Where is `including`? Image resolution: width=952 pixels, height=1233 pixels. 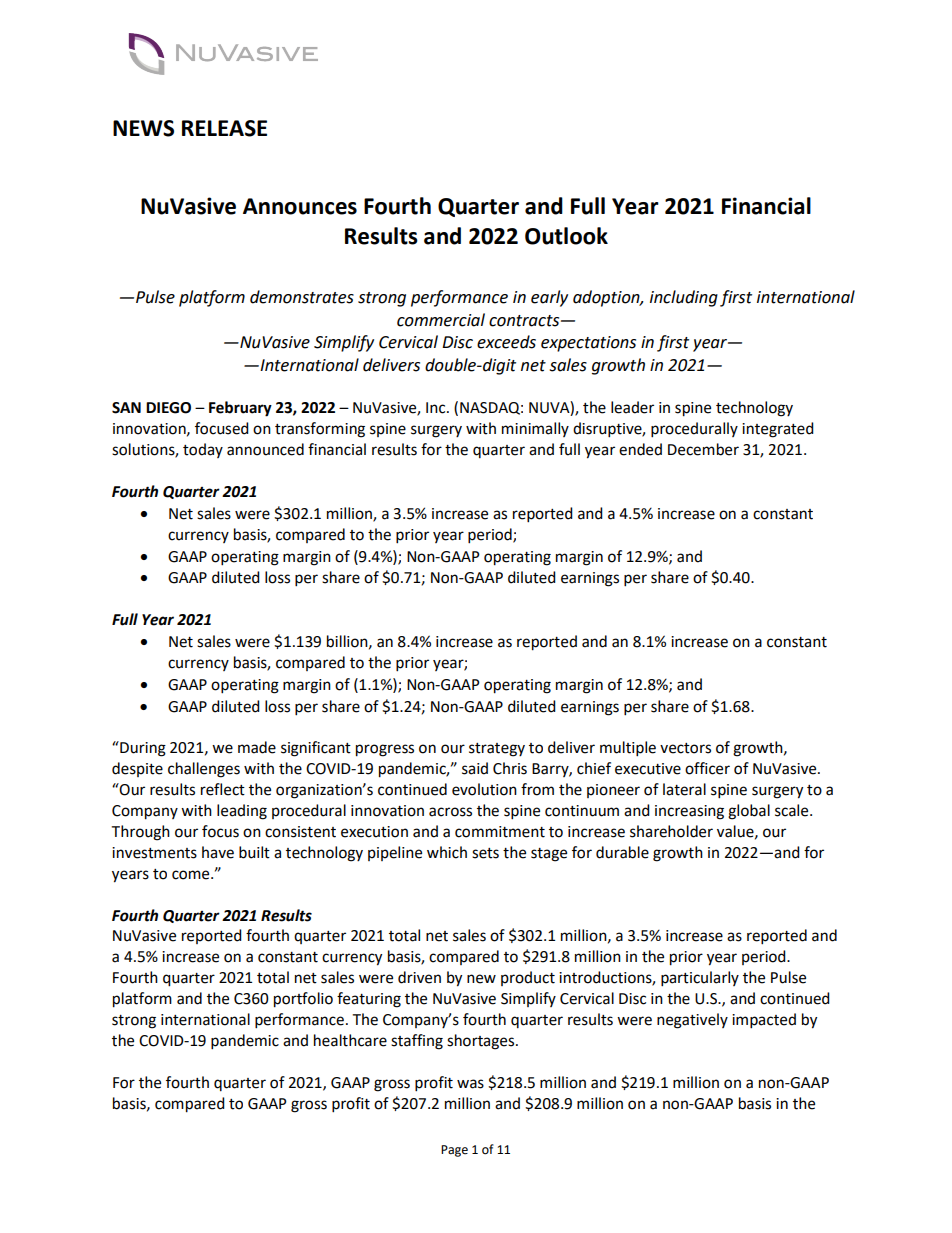 including is located at coordinates (684, 298).
